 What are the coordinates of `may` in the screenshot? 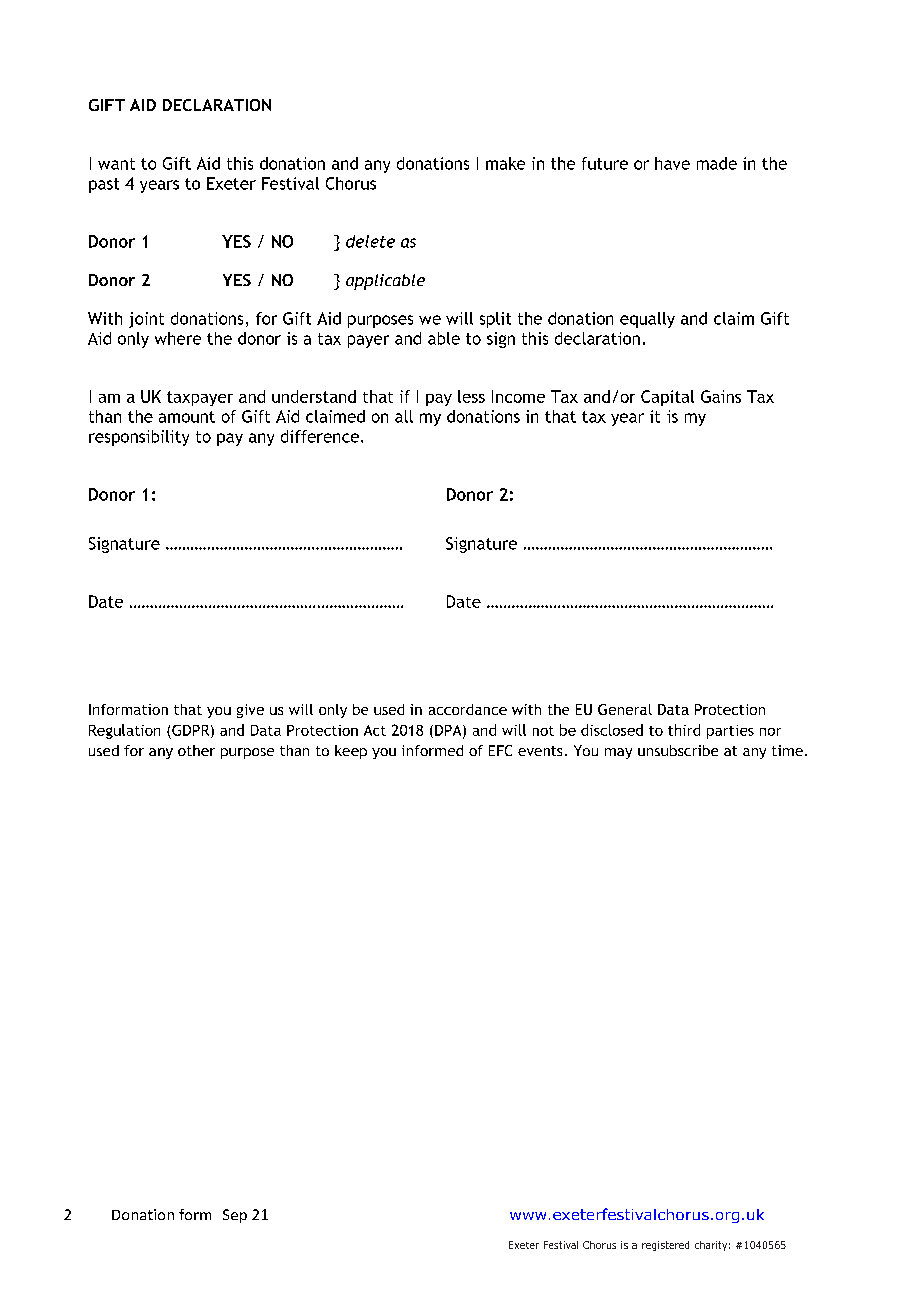 It's located at (618, 753).
